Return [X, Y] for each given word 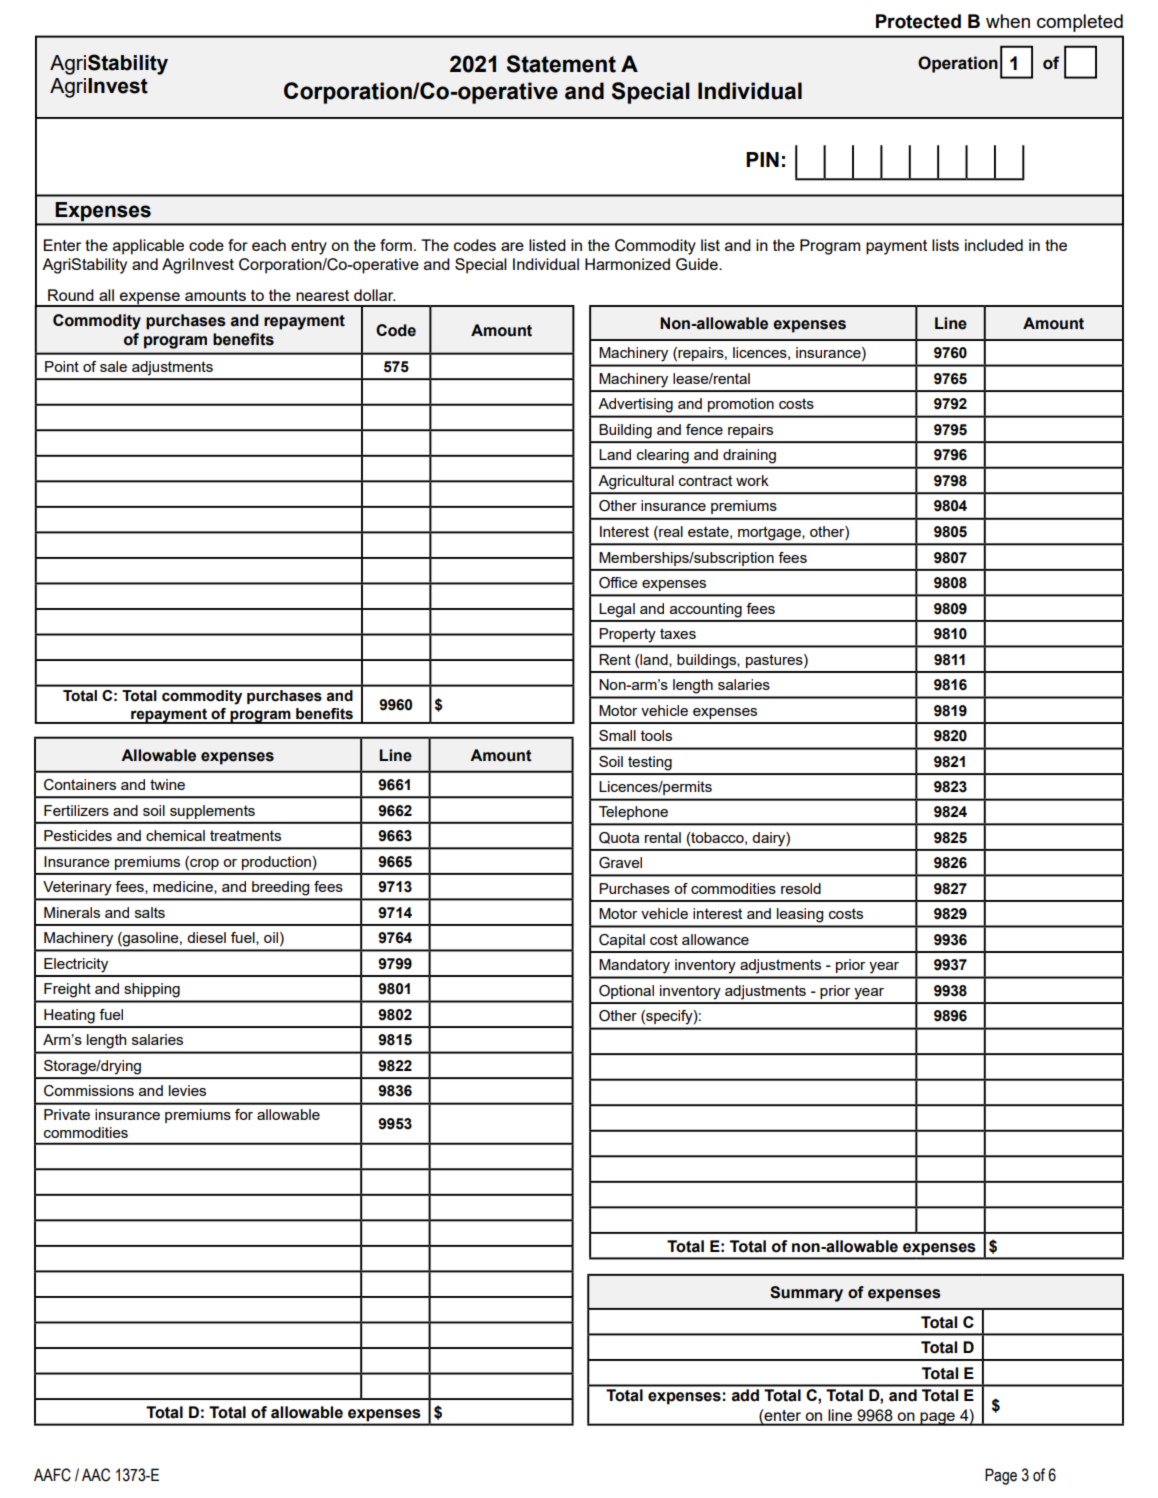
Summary [806, 1294]
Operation [958, 64]
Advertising [636, 405]
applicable [148, 247]
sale [113, 366]
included [994, 245]
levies [187, 1090]
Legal [617, 610]
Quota [619, 838]
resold [801, 888]
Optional [626, 992]
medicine [184, 887]
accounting [706, 610]
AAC [96, 1475]
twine [167, 784]
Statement [561, 64]
